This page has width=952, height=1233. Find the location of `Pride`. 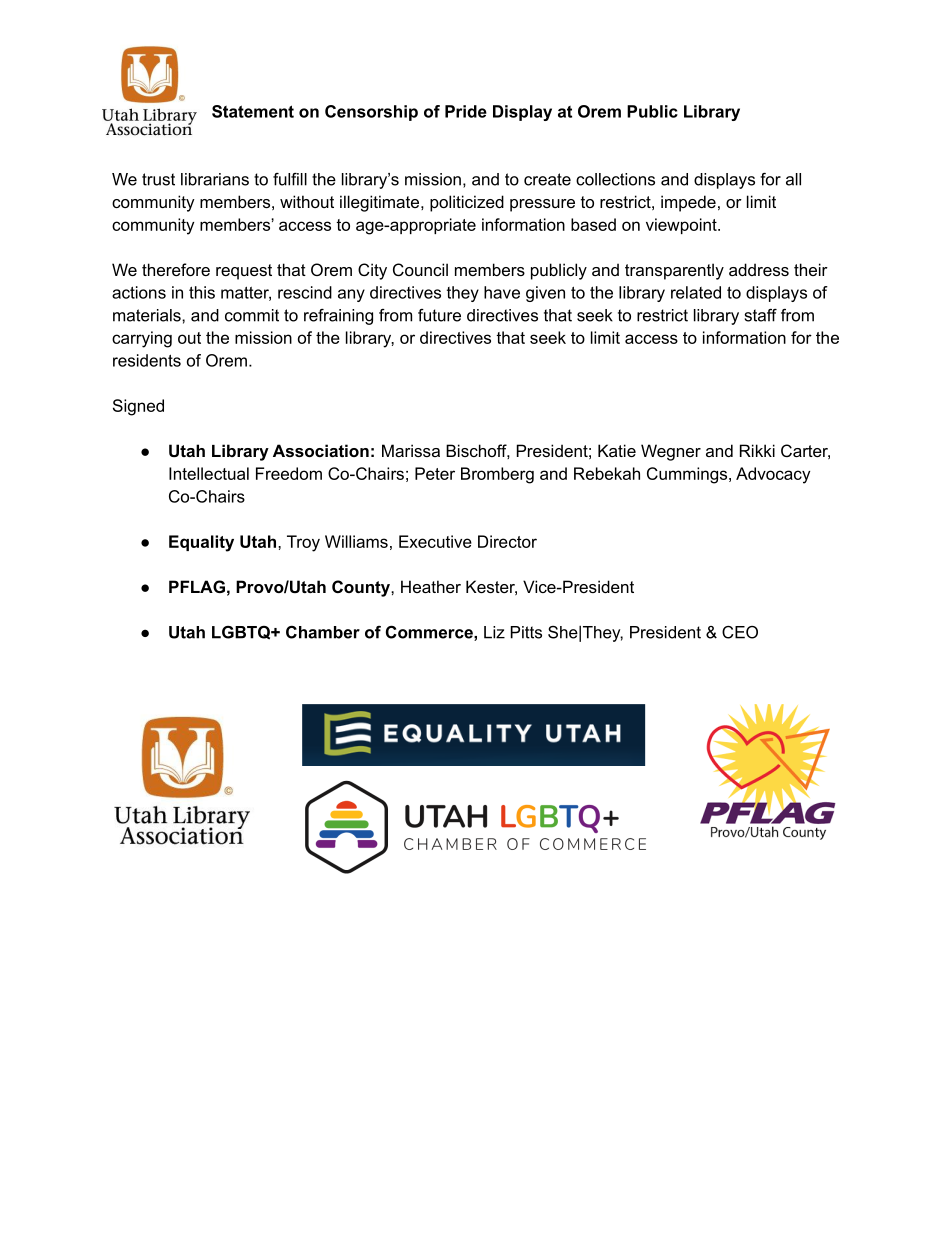

Pride is located at coordinates (466, 111).
